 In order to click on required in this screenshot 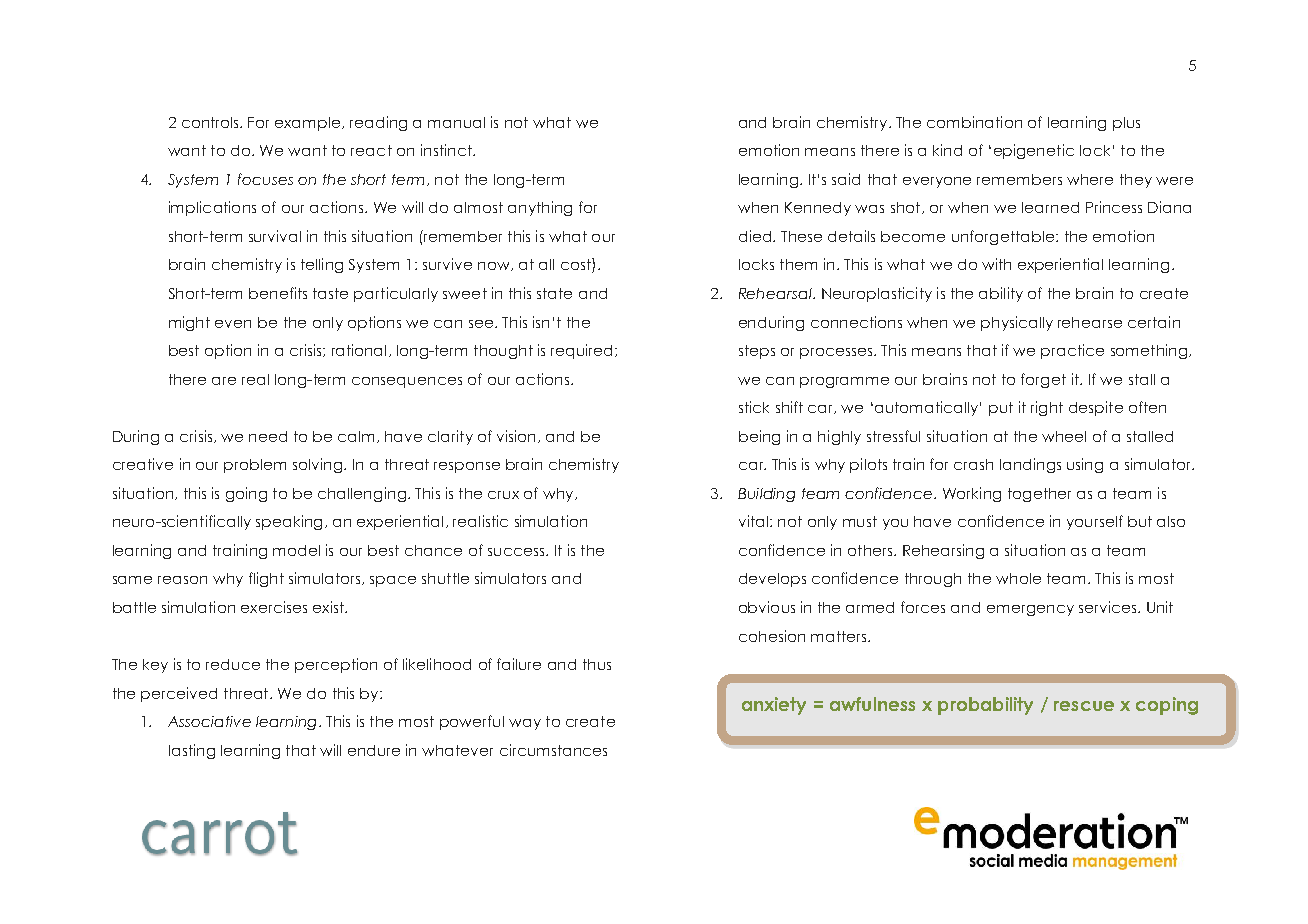, I will do `click(581, 351)`.
